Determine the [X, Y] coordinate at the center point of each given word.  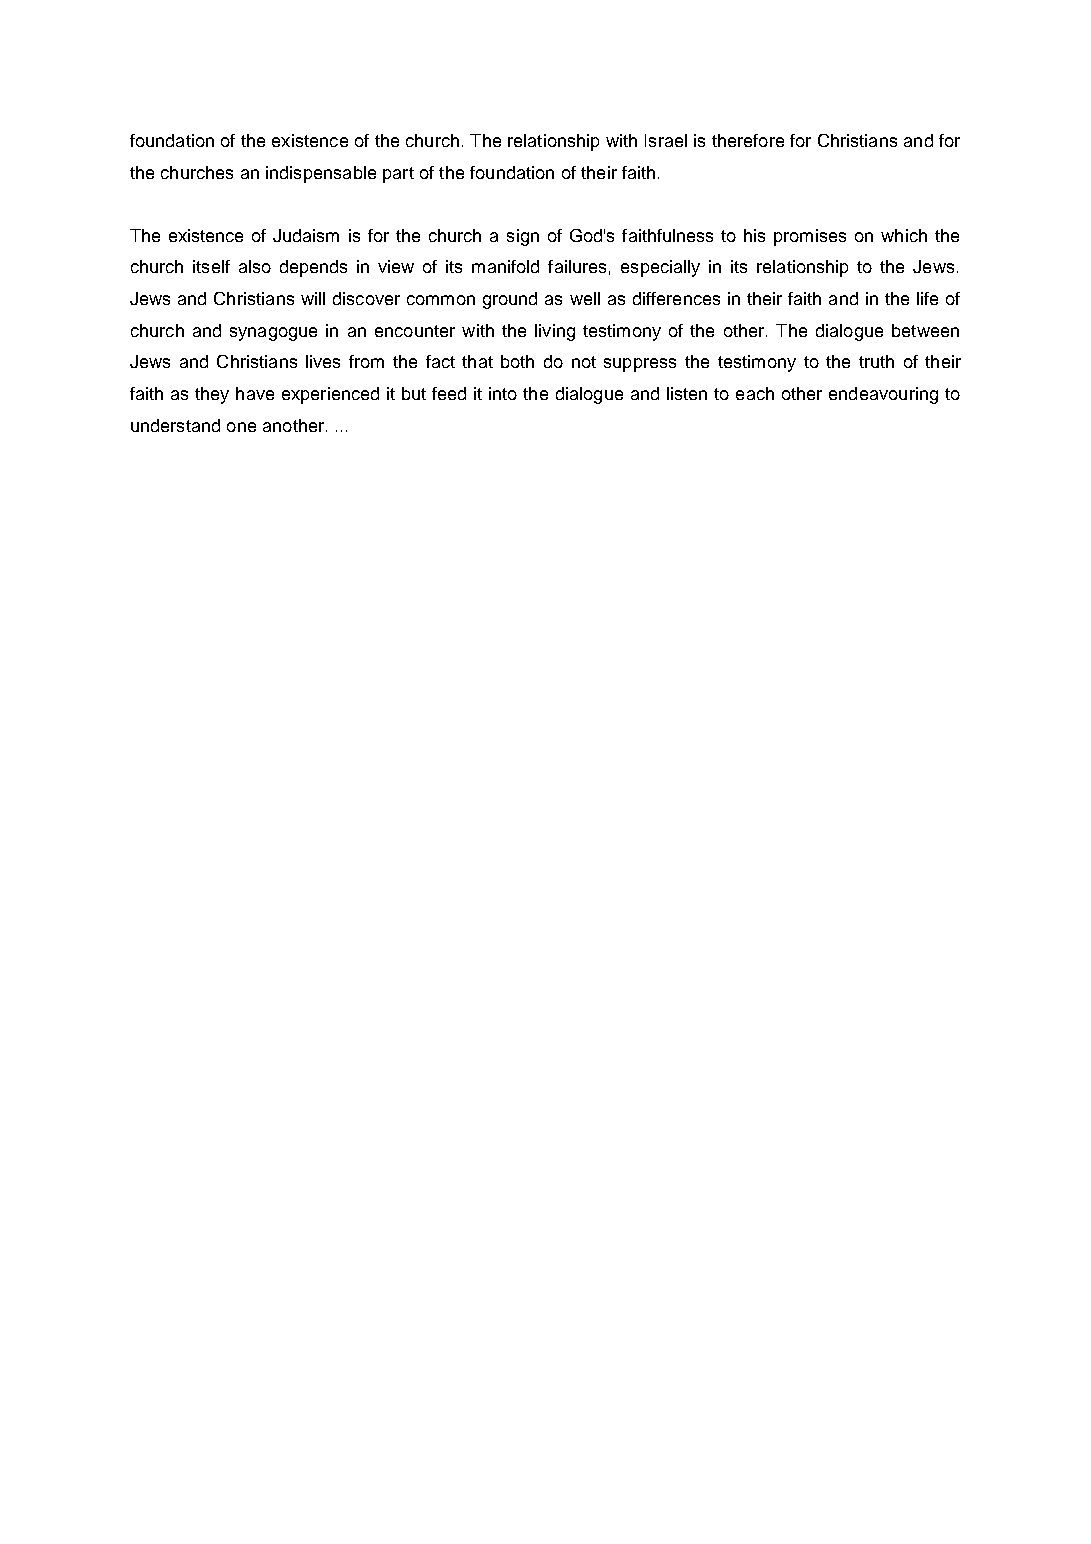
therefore [748, 140]
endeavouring [883, 395]
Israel [666, 140]
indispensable [321, 174]
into [503, 393]
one [241, 427]
